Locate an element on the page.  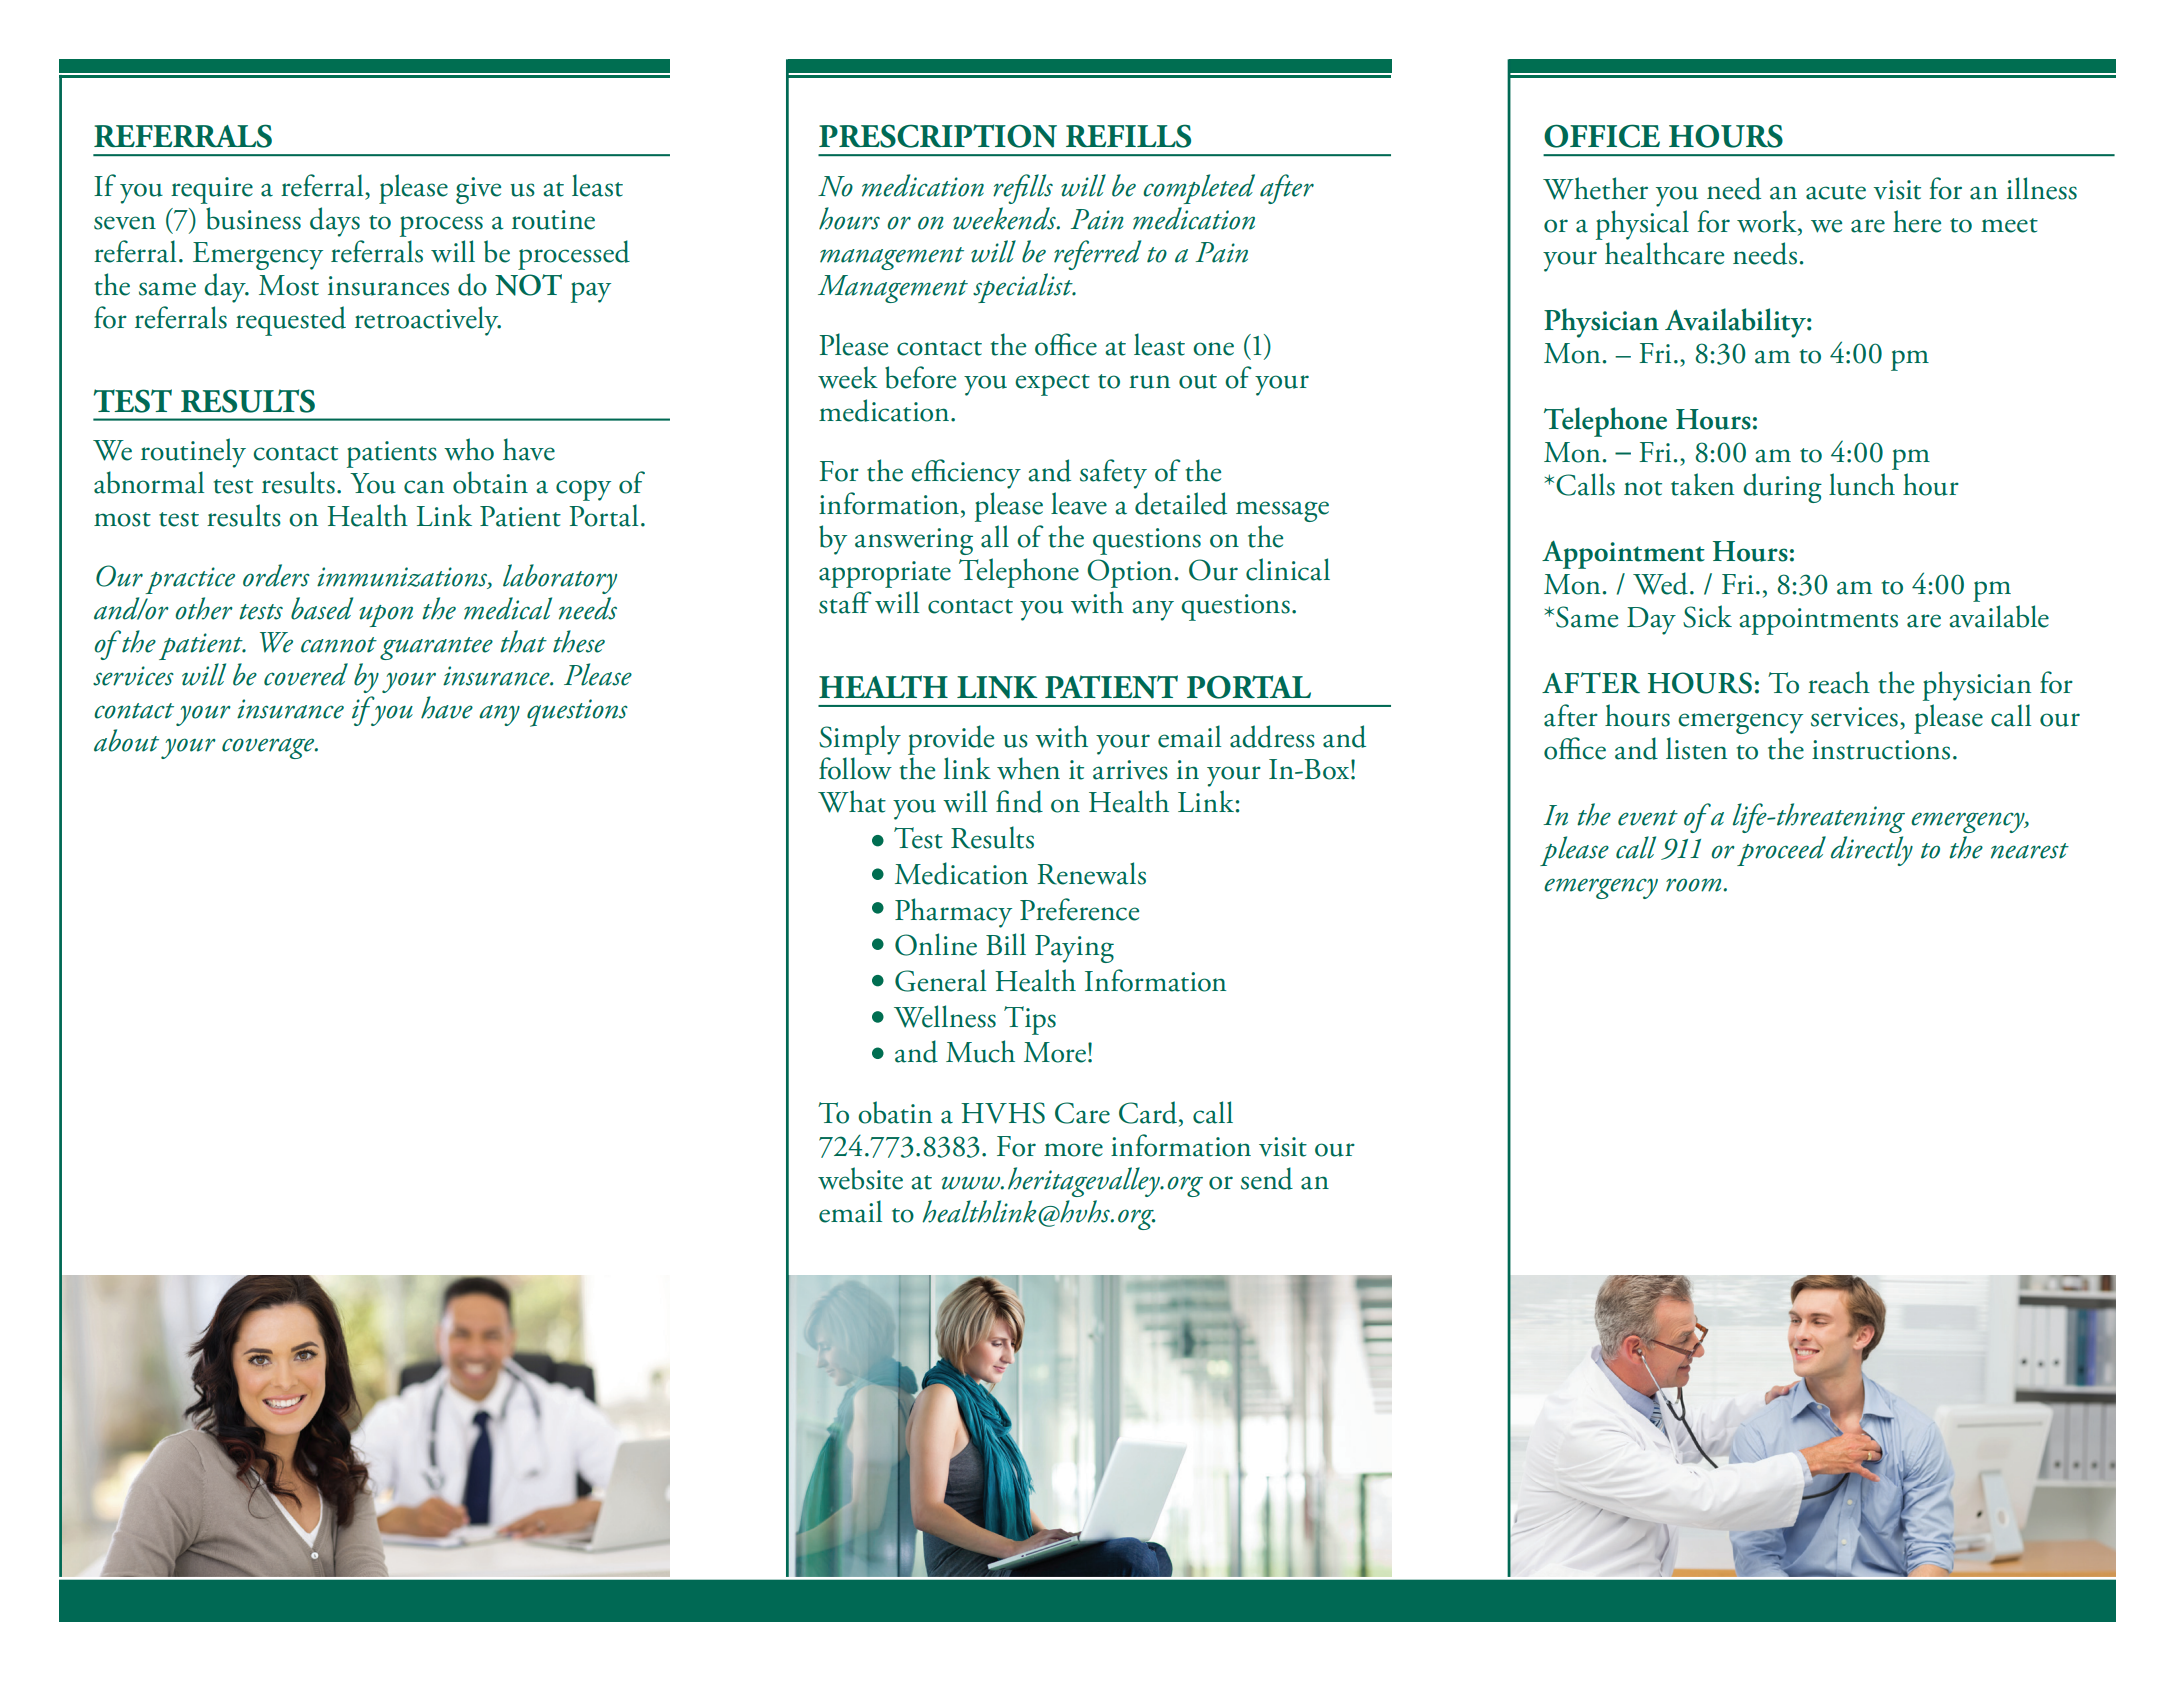
room is located at coordinates (1693, 885).
